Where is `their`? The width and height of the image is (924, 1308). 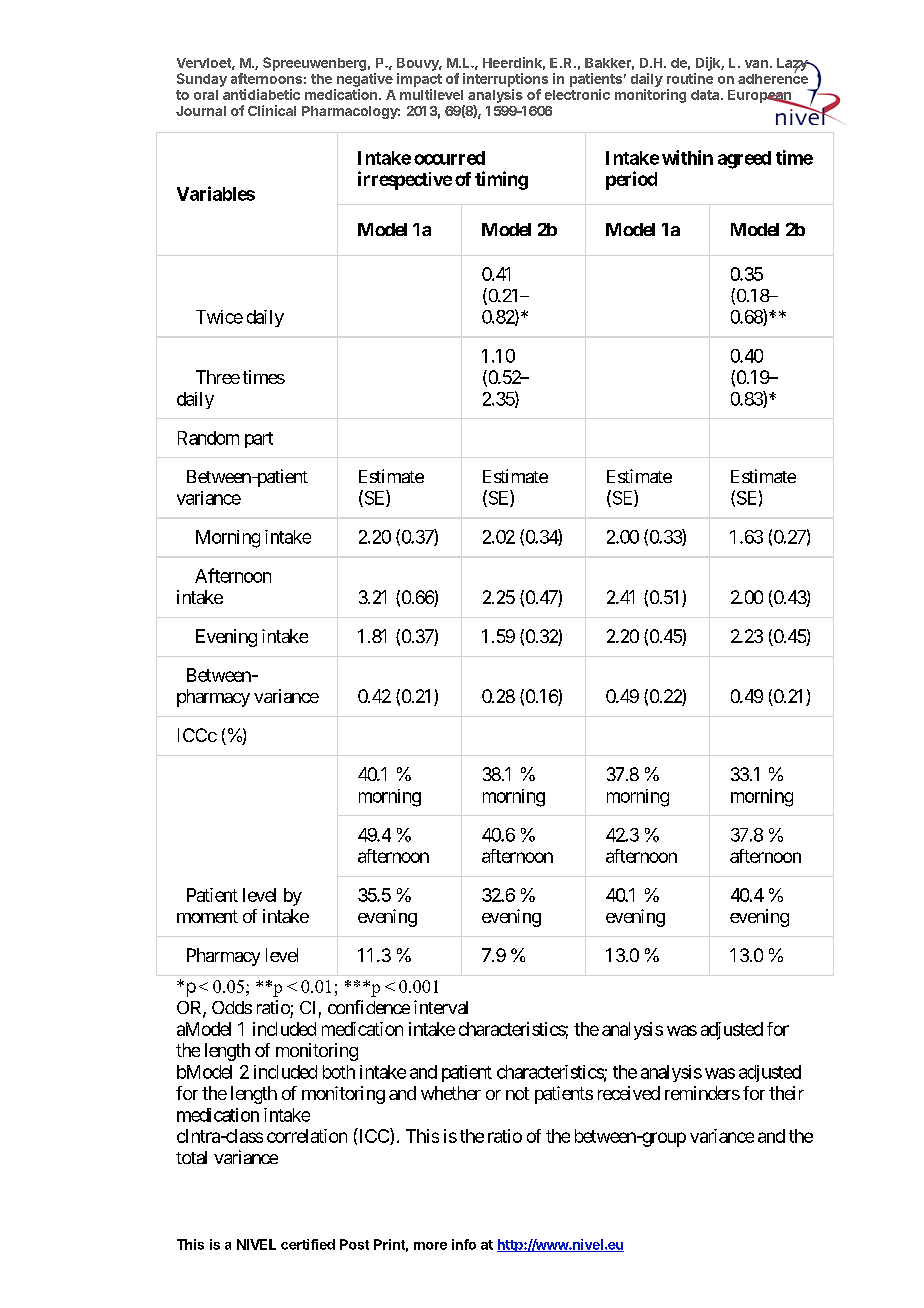 their is located at coordinates (786, 1093).
